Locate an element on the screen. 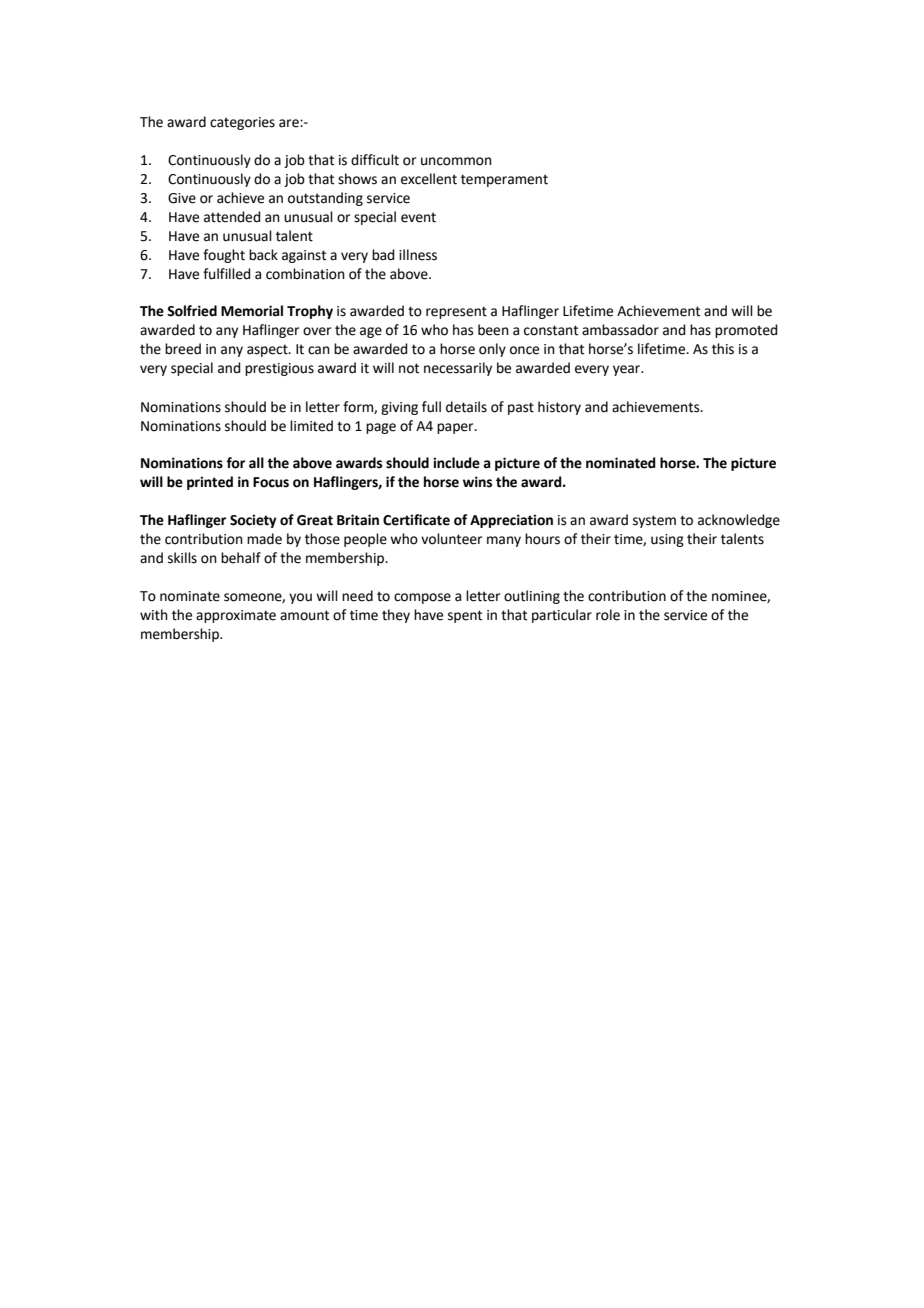 Image resolution: width=924 pixels, height=1308 pixels. event is located at coordinates (418, 217).
